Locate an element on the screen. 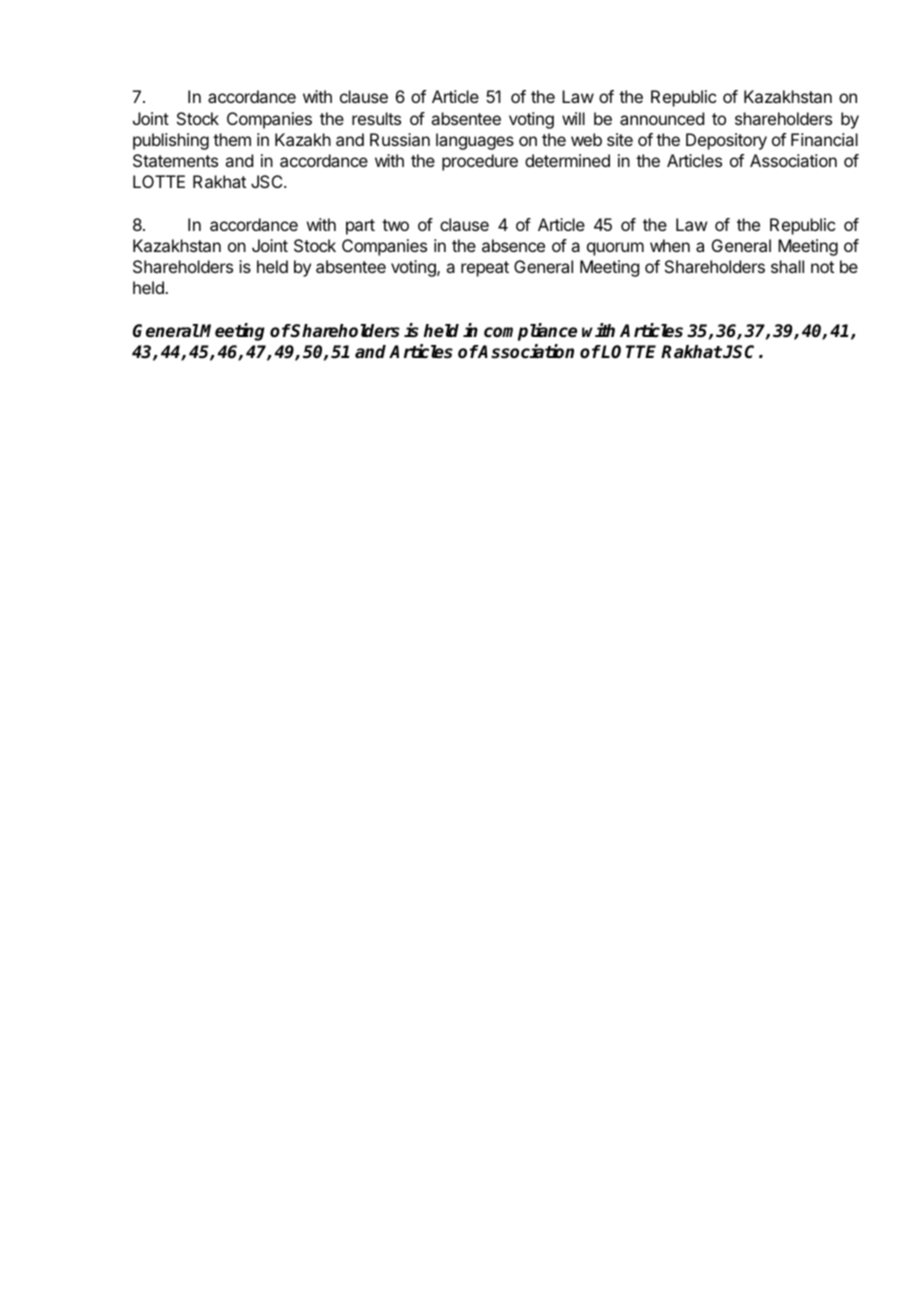 Image resolution: width=924 pixels, height=1308 pixels. will is located at coordinates (573, 118).
